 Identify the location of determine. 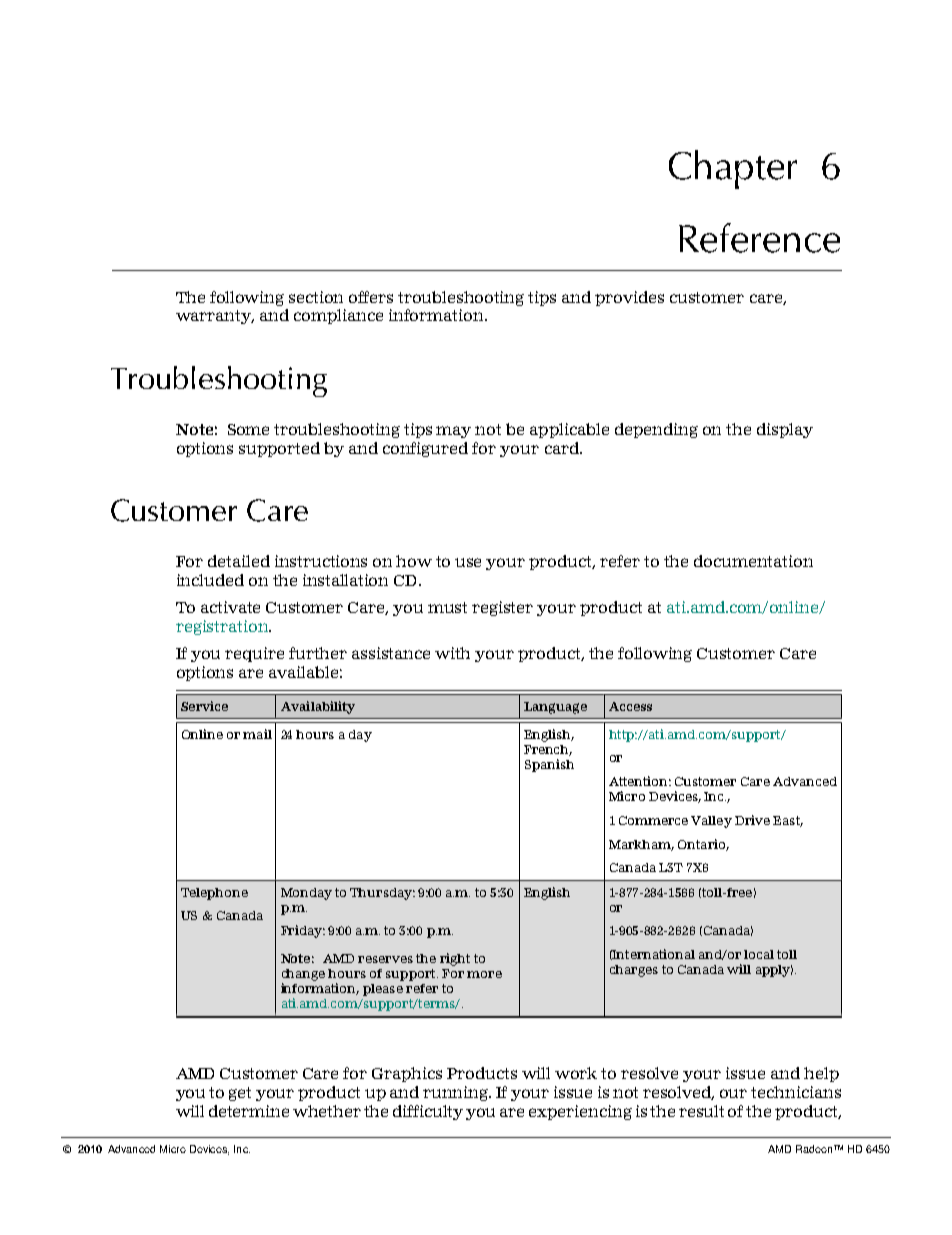
(249, 1111).
